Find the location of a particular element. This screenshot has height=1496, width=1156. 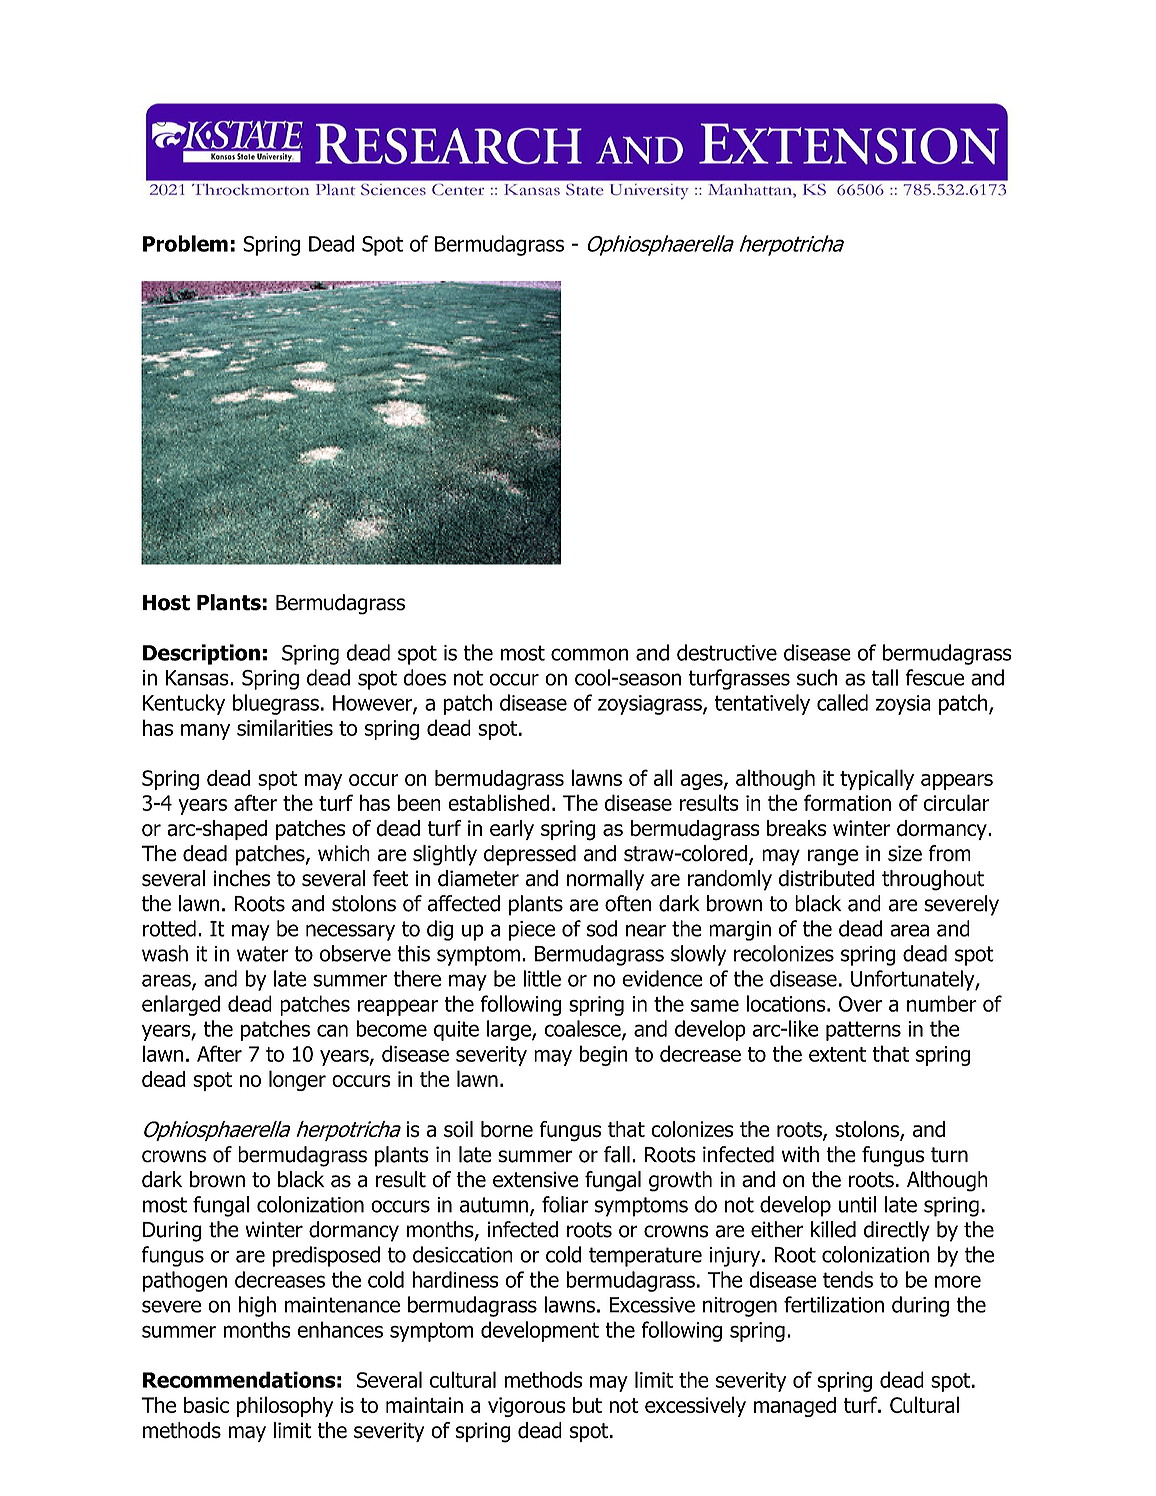

does is located at coordinates (424, 677).
